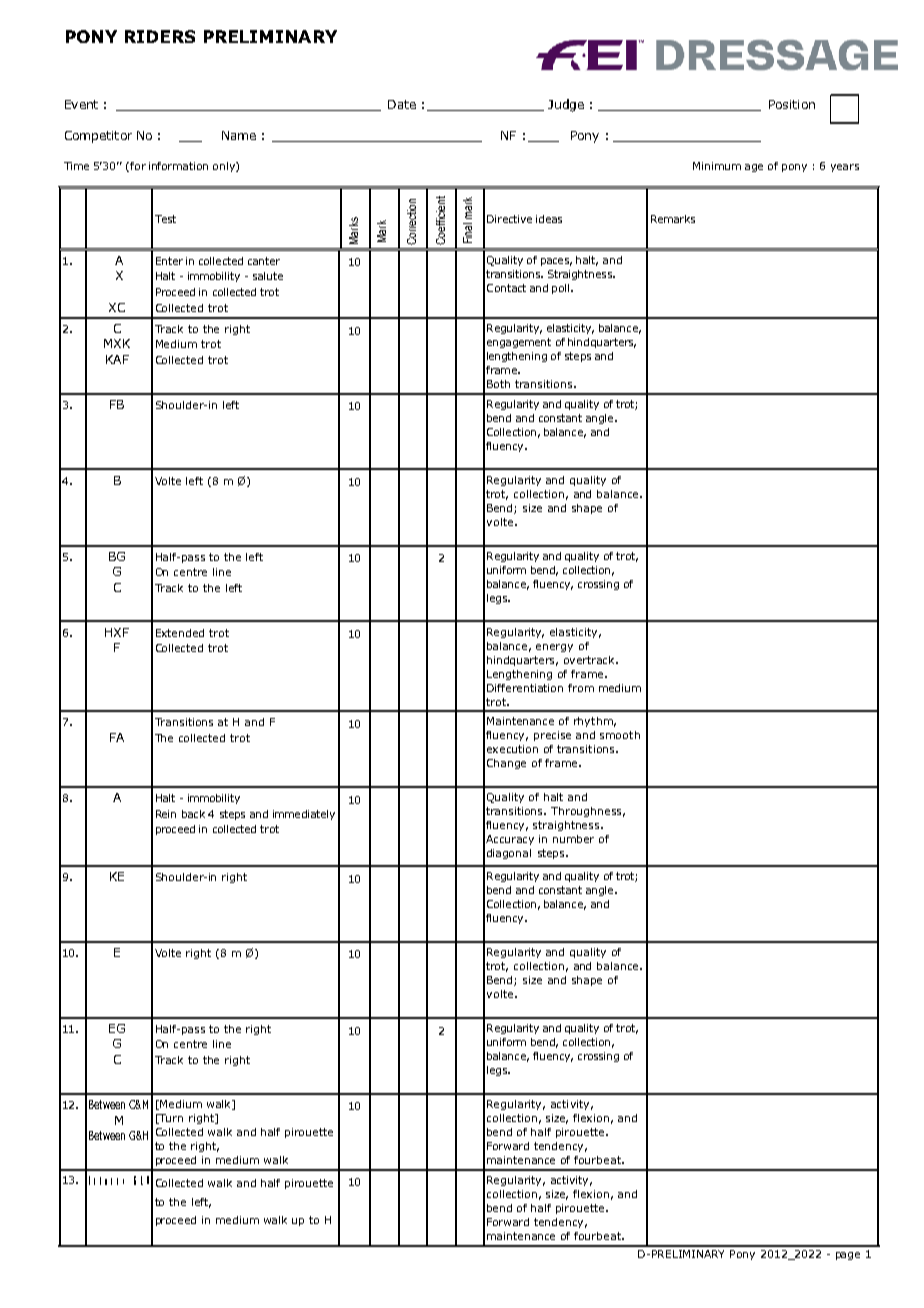  I want to click on Rein, so click(166, 814).
